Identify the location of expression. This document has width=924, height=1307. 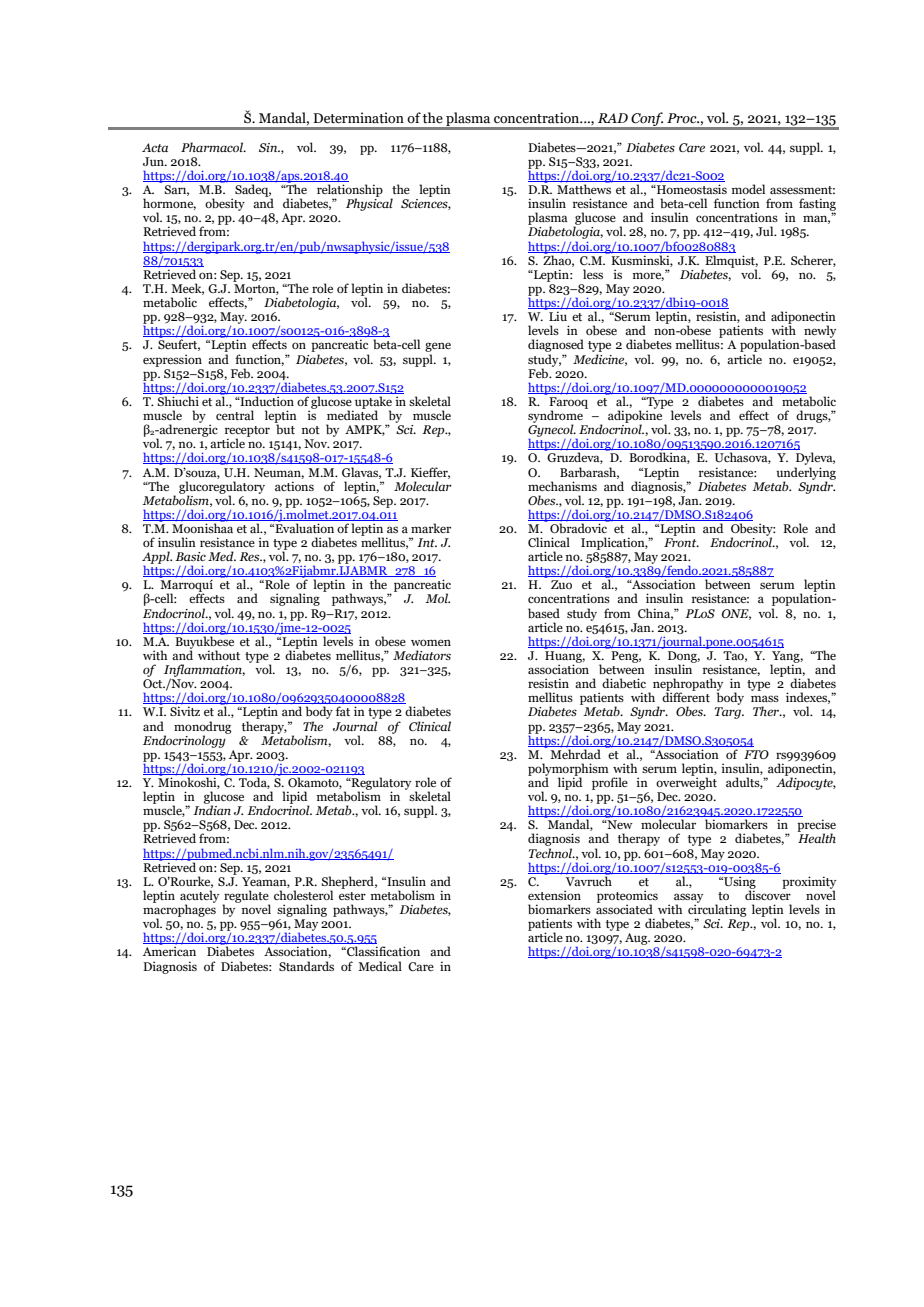
(172, 360).
